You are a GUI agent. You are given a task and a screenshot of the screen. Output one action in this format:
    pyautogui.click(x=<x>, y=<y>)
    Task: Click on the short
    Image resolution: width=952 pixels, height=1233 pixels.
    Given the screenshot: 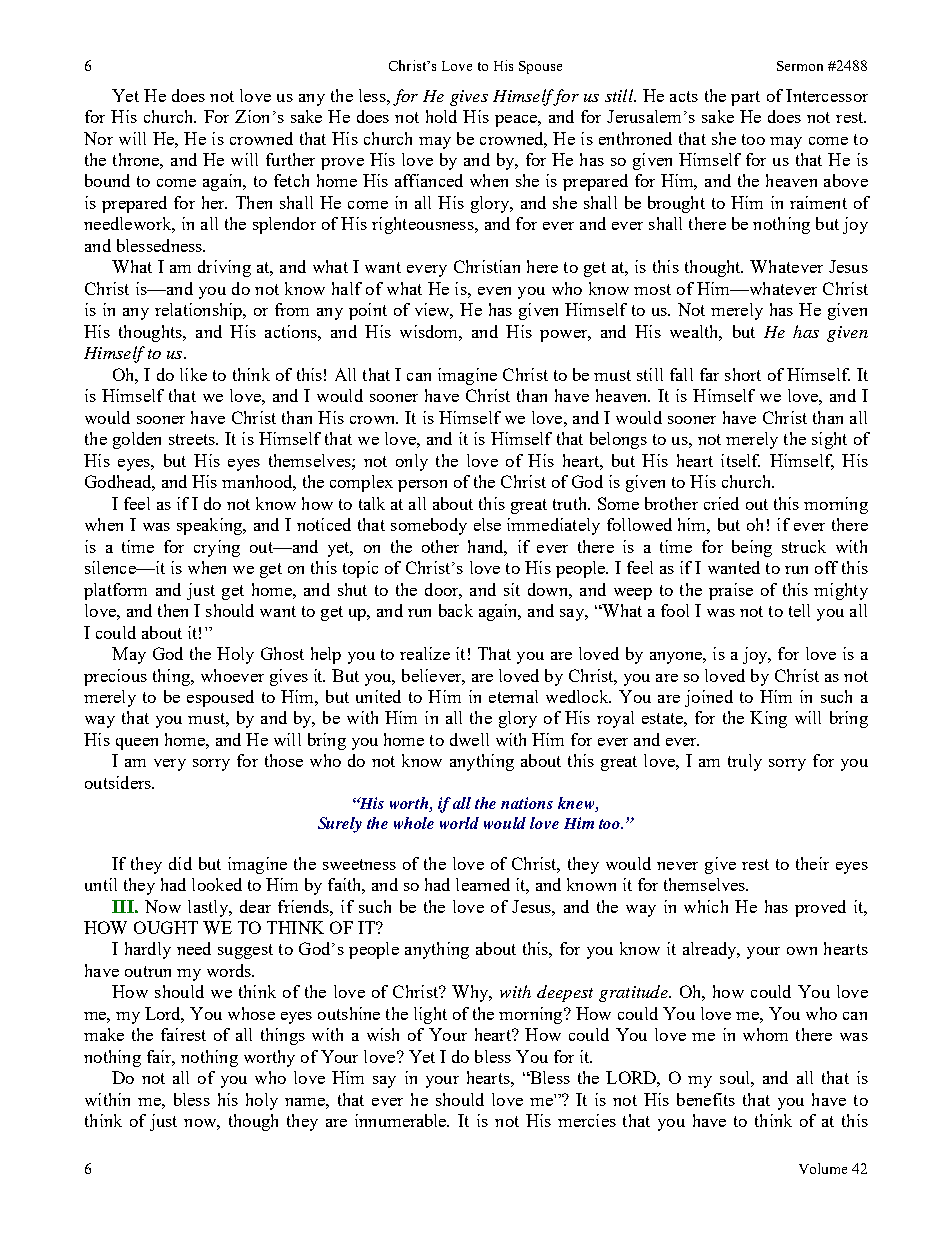 What is the action you would take?
    pyautogui.click(x=743, y=374)
